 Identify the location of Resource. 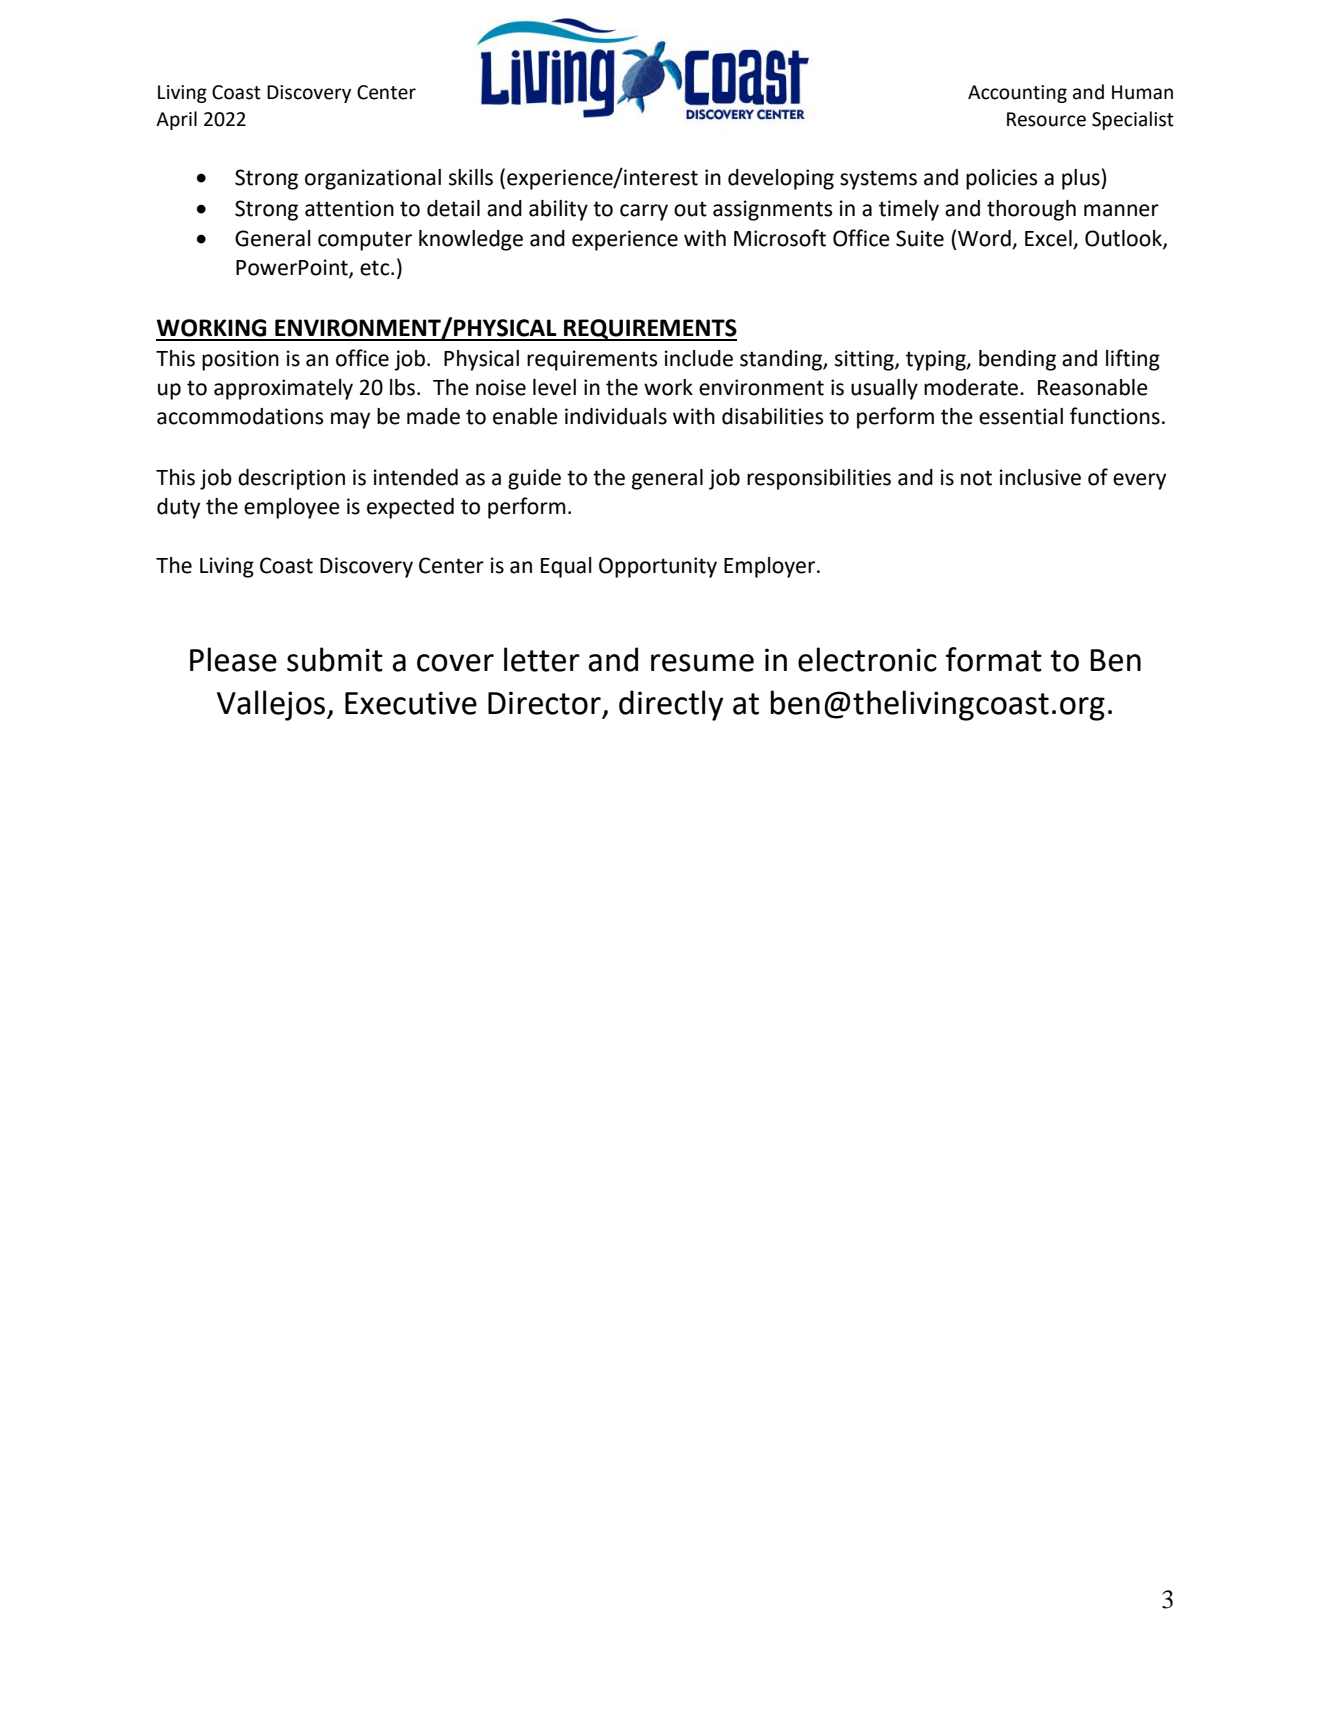
(1046, 119).
